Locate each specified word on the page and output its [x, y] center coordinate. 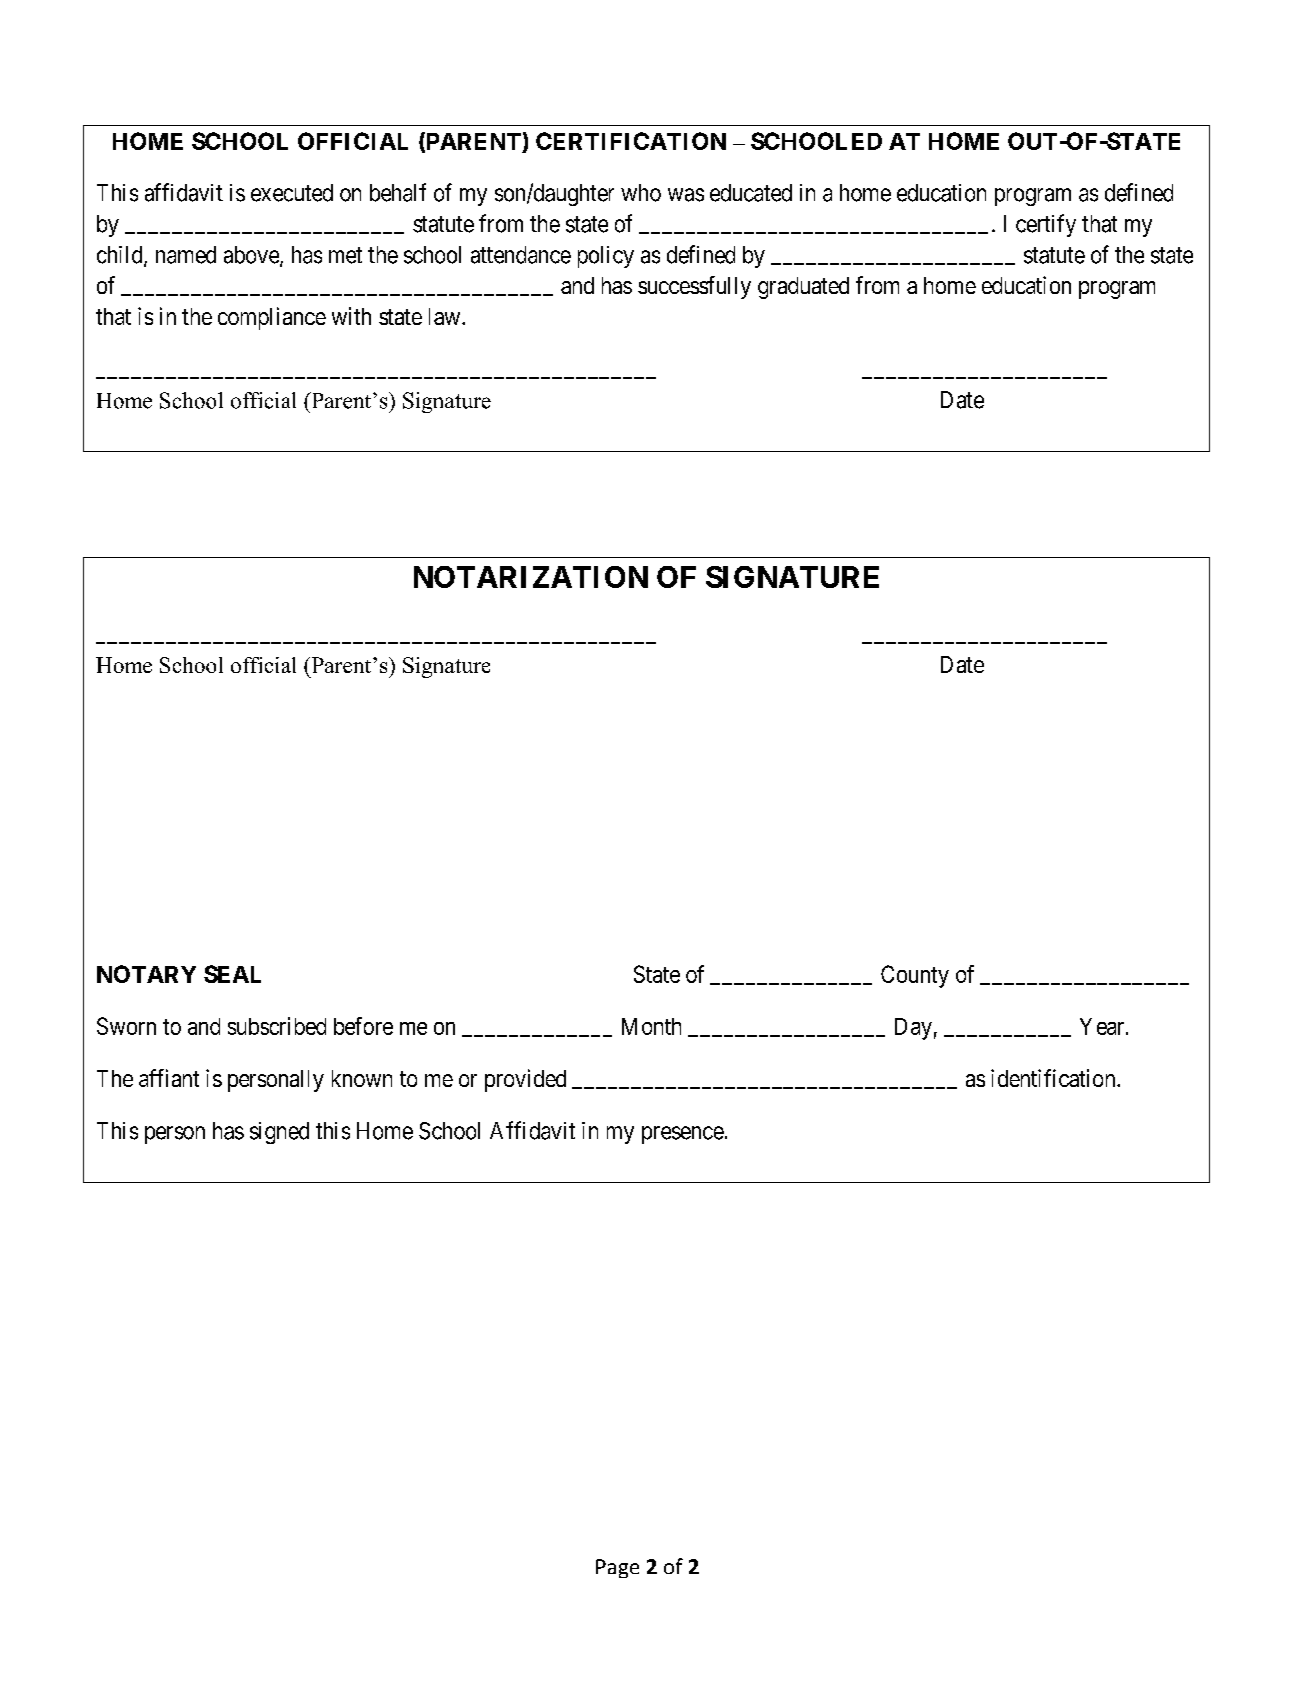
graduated [803, 288]
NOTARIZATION [531, 577]
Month [651, 1026]
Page [617, 1568]
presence [683, 1135]
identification [1054, 1078]
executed [292, 193]
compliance [272, 318]
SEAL [232, 974]
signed [279, 1133]
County [915, 976]
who [641, 193]
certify [1046, 225]
